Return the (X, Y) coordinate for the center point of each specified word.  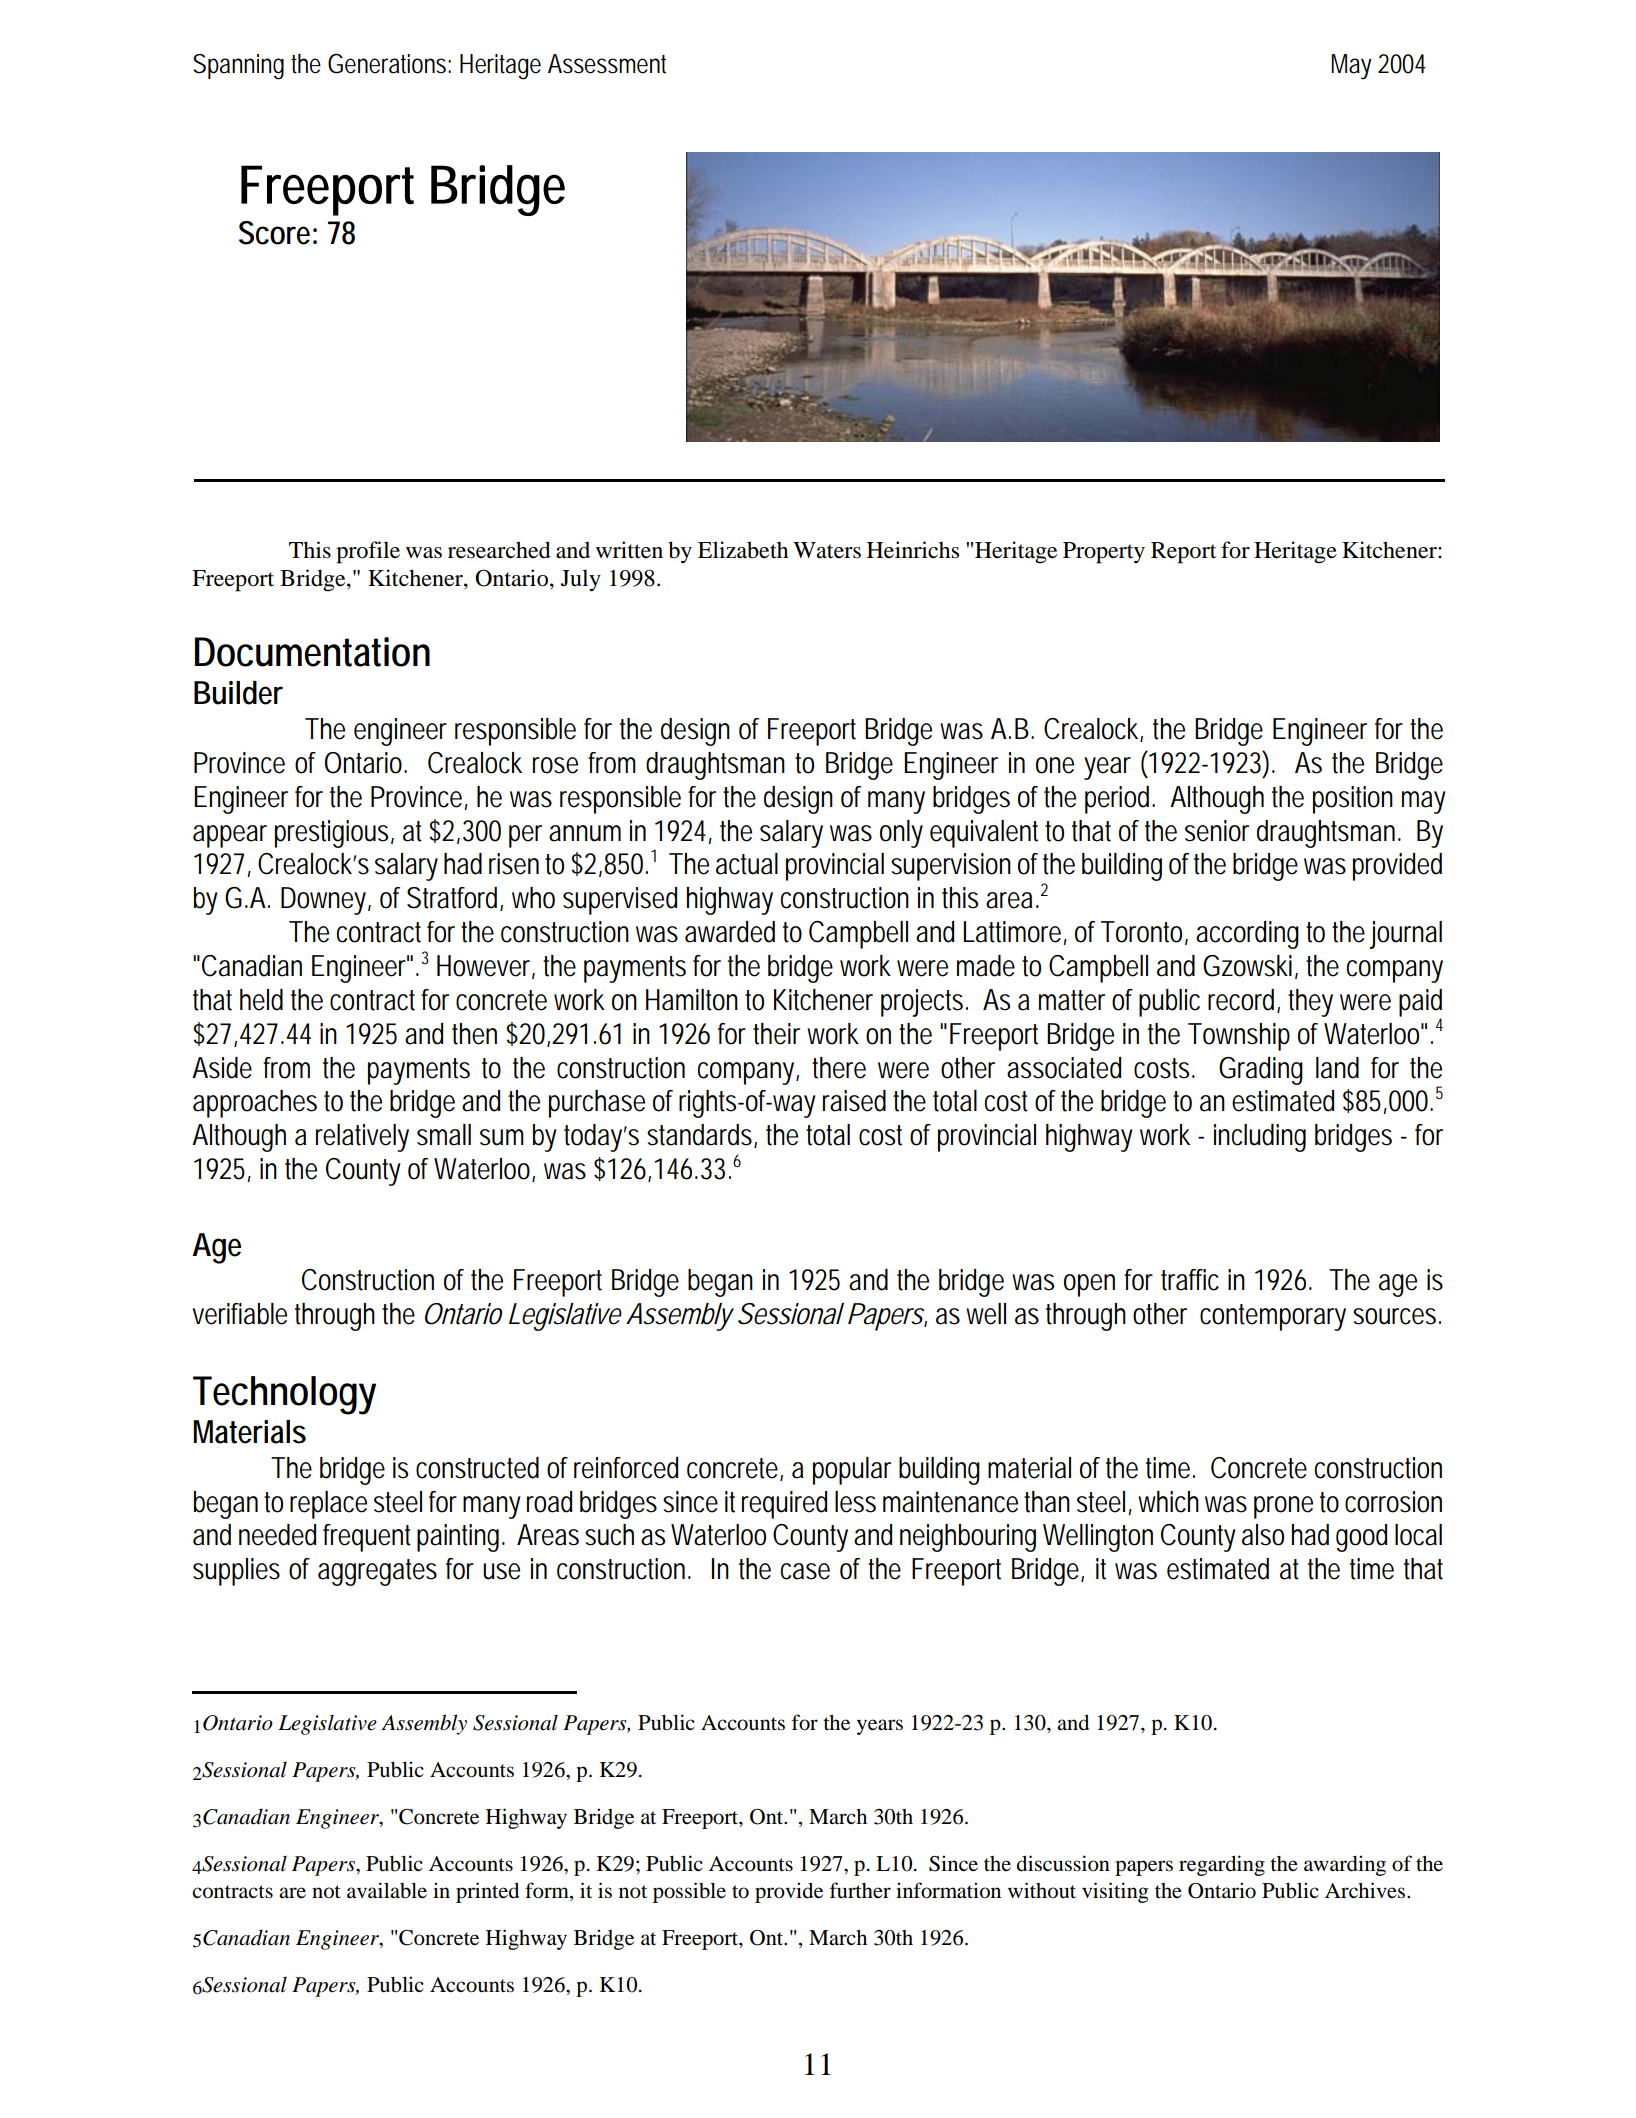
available (387, 1890)
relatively (362, 1138)
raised (854, 1101)
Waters (827, 550)
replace (328, 1505)
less (855, 1502)
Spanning (238, 67)
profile (368, 552)
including (1260, 1138)
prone (1283, 1507)
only (901, 834)
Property (1104, 553)
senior (1217, 831)
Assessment (607, 64)
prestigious (334, 834)
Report (1184, 553)
